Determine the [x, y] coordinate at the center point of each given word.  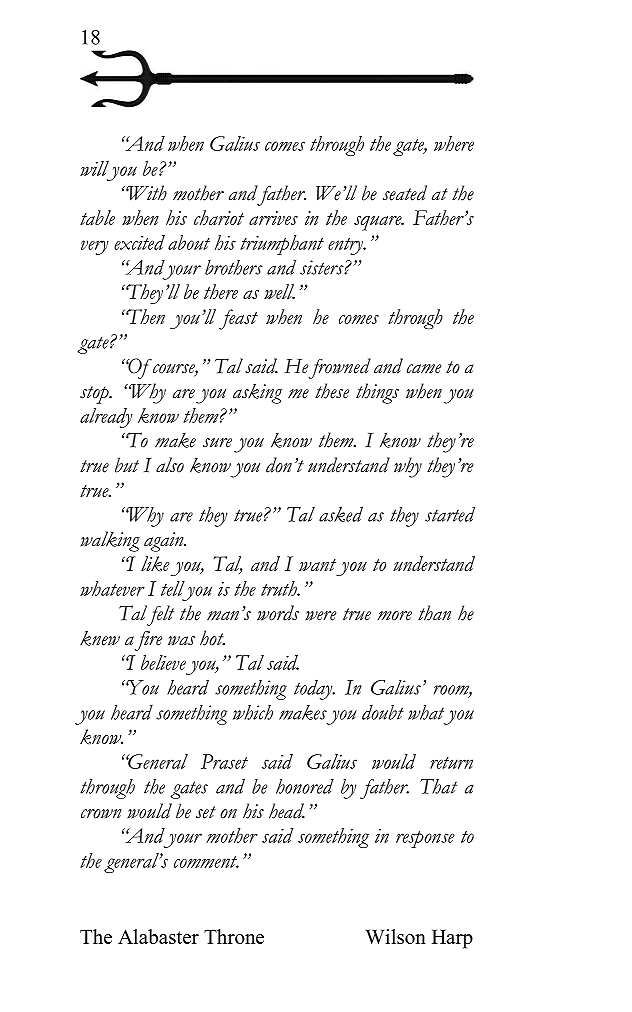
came [424, 369]
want [317, 565]
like [155, 564]
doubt [383, 712]
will [94, 168]
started [450, 514]
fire [148, 641]
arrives [273, 218]
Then [145, 316]
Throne [234, 936]
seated [405, 193]
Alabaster [158, 936]
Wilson [396, 936]
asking [257, 393]
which [253, 712]
